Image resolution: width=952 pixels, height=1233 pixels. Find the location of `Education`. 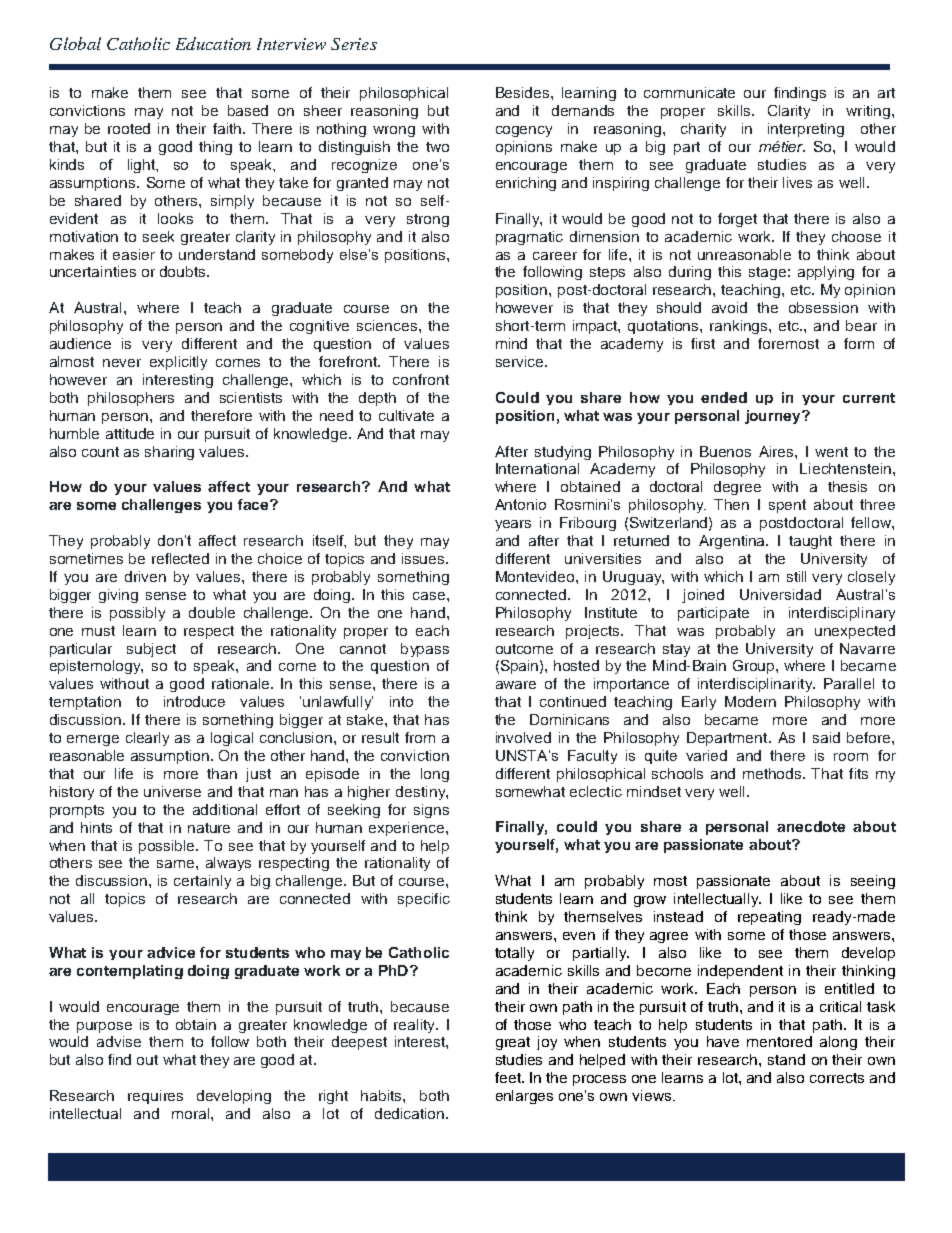

Education is located at coordinates (213, 43).
